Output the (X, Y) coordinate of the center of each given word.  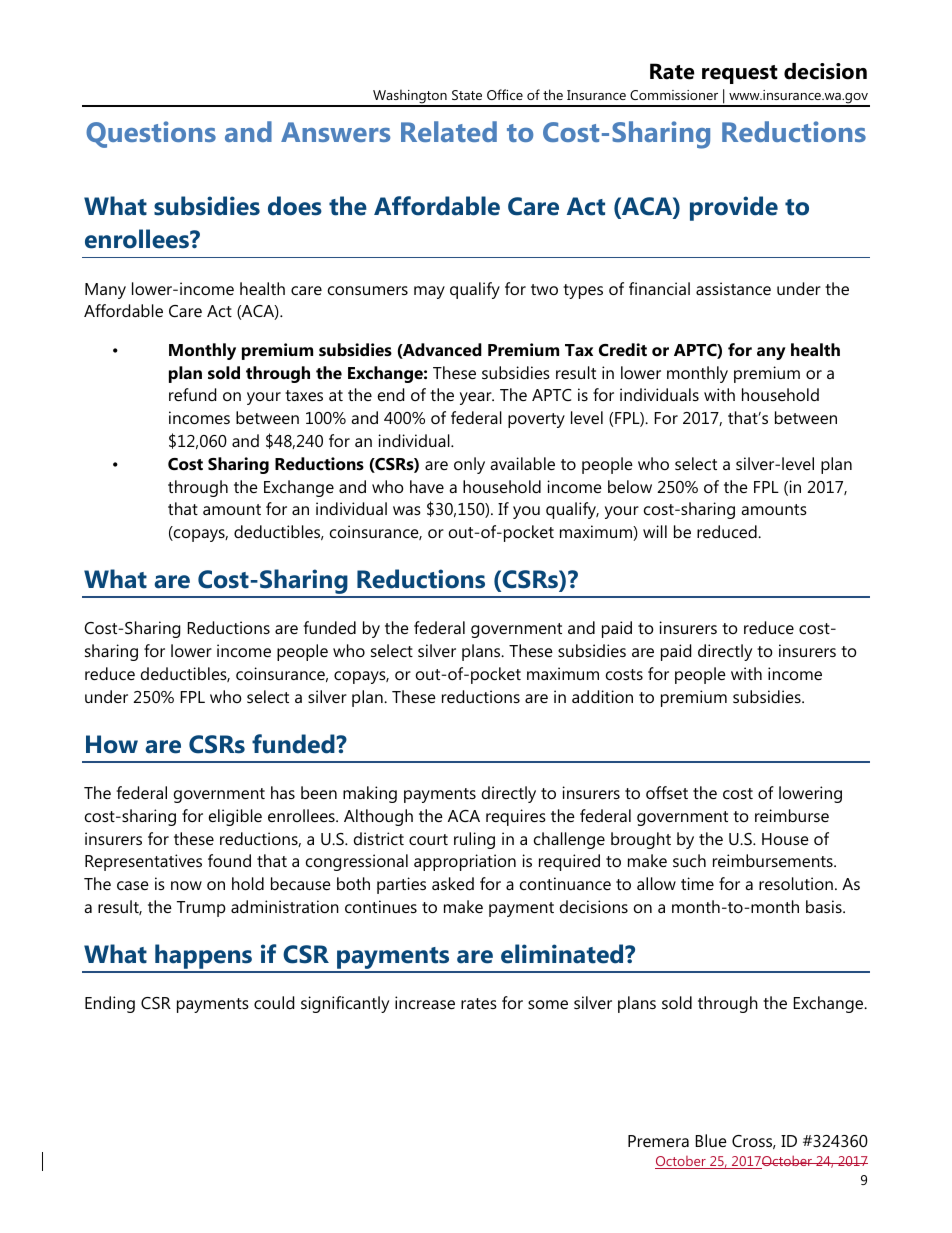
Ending (110, 1004)
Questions (151, 134)
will (655, 531)
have (427, 486)
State (467, 95)
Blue (711, 1140)
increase (425, 1002)
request (740, 74)
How (112, 744)
